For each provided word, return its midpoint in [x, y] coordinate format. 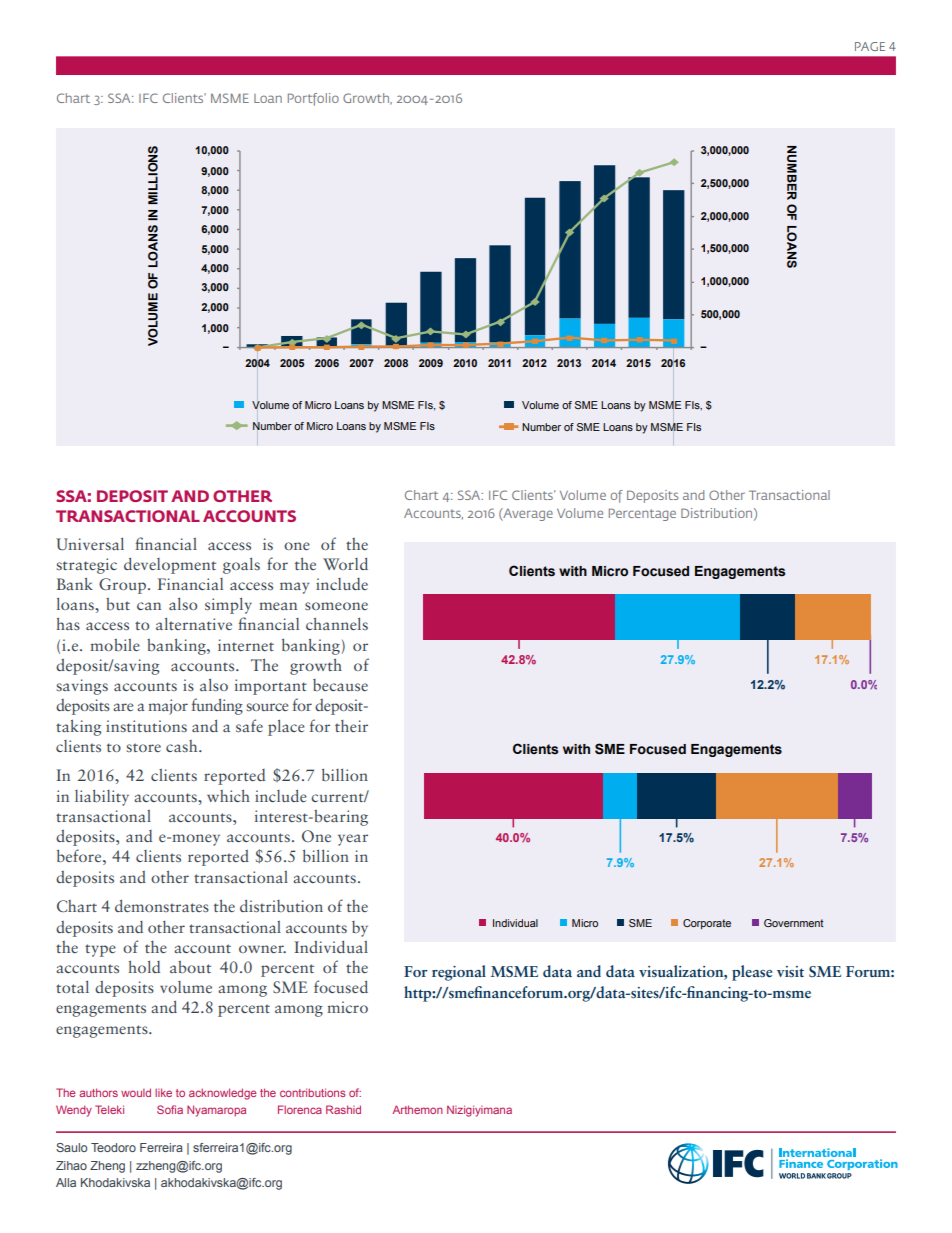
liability [102, 797]
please [752, 973]
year [353, 840]
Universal [90, 543]
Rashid [343, 1109]
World [345, 563]
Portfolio [313, 99]
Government [794, 923]
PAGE [870, 46]
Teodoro [113, 1147]
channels [337, 623]
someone [336, 606]
